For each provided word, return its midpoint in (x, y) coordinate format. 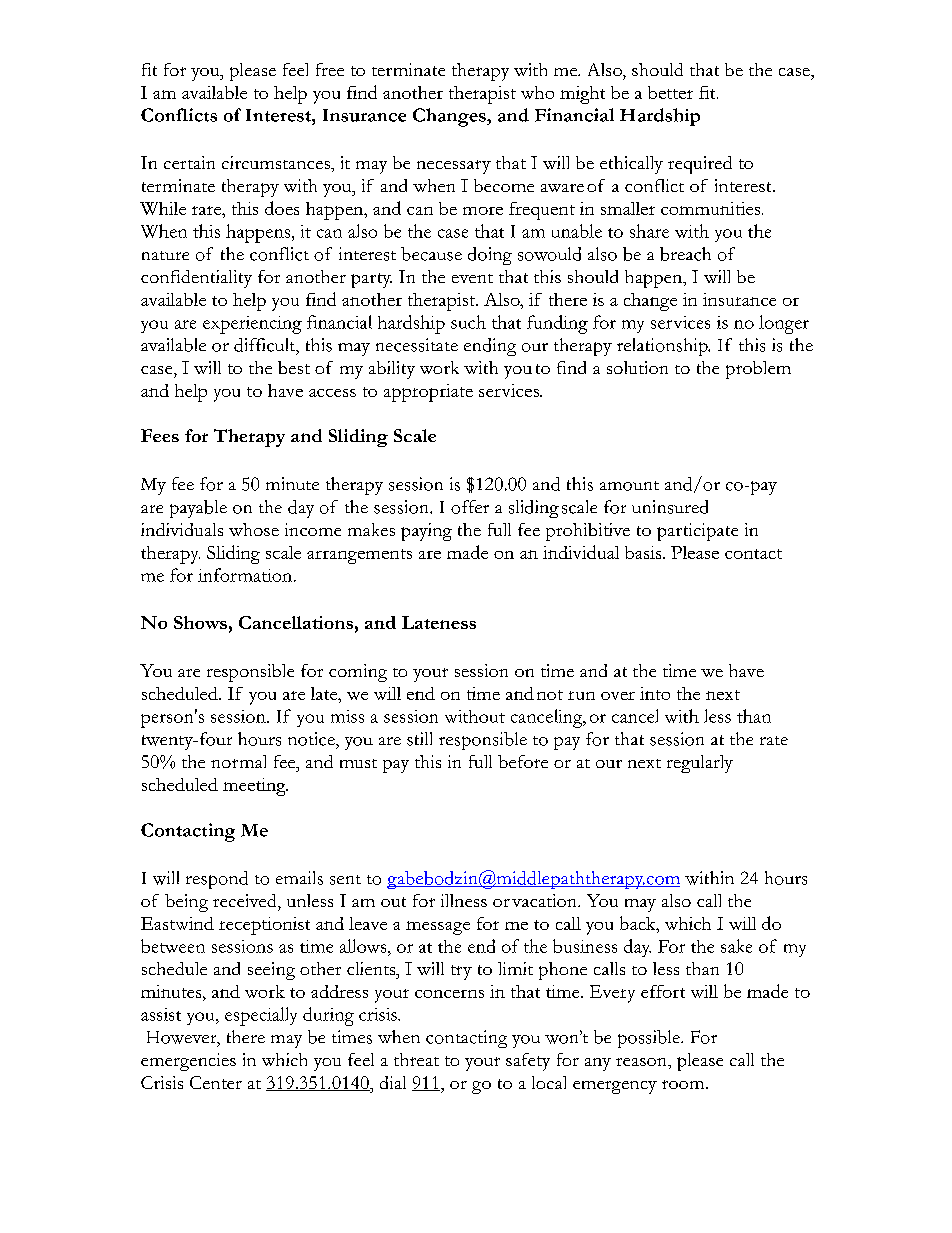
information (246, 575)
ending (490, 347)
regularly (700, 764)
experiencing (252, 325)
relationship (663, 347)
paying (426, 532)
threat (416, 1059)
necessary (454, 167)
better (670, 92)
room (684, 1084)
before (523, 761)
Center (216, 1082)
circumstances (277, 162)
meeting (255, 787)
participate (697, 532)
